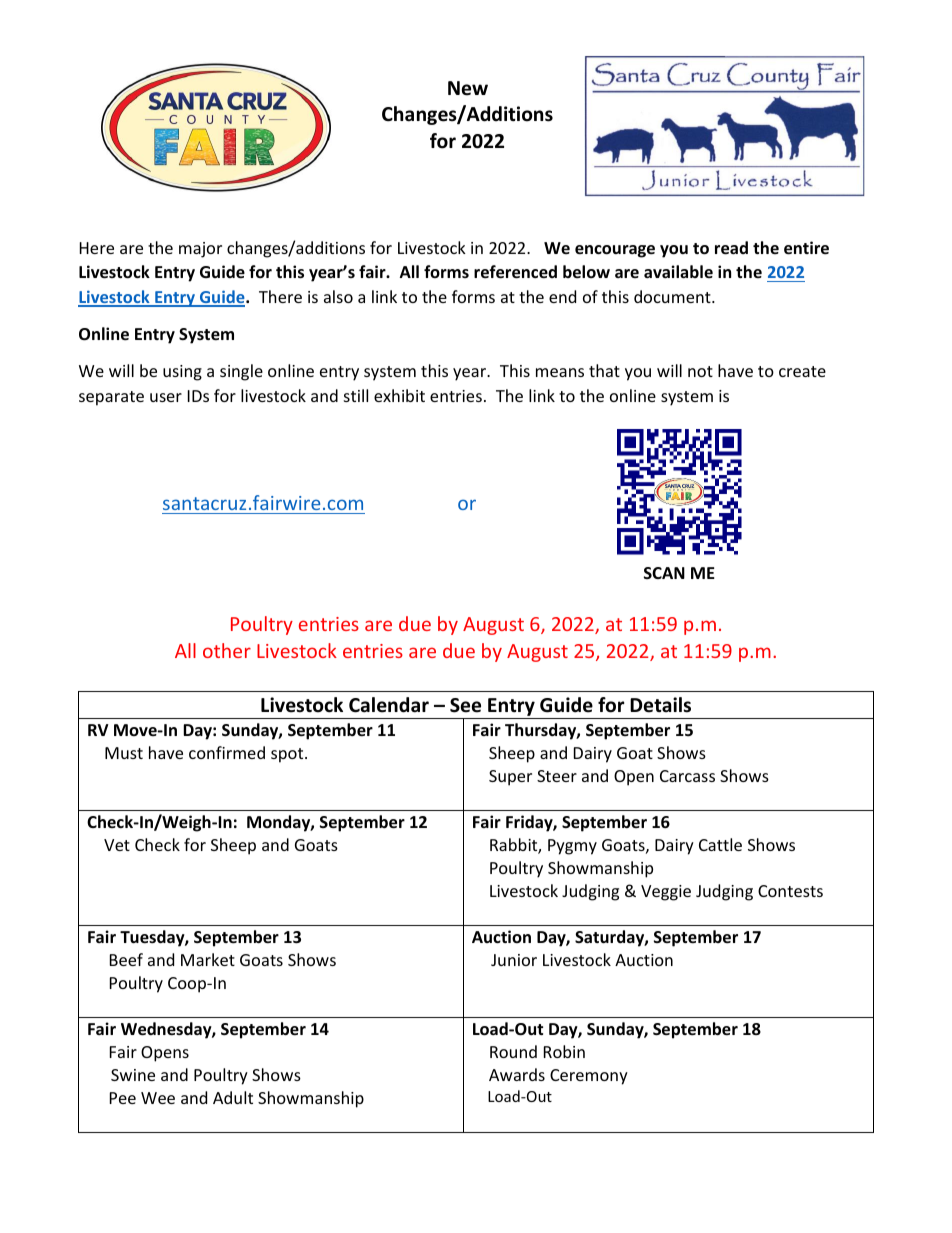 This page has height=1233, width=952. What do you see at coordinates (227, 650) in the page?
I see `other` at bounding box center [227, 650].
